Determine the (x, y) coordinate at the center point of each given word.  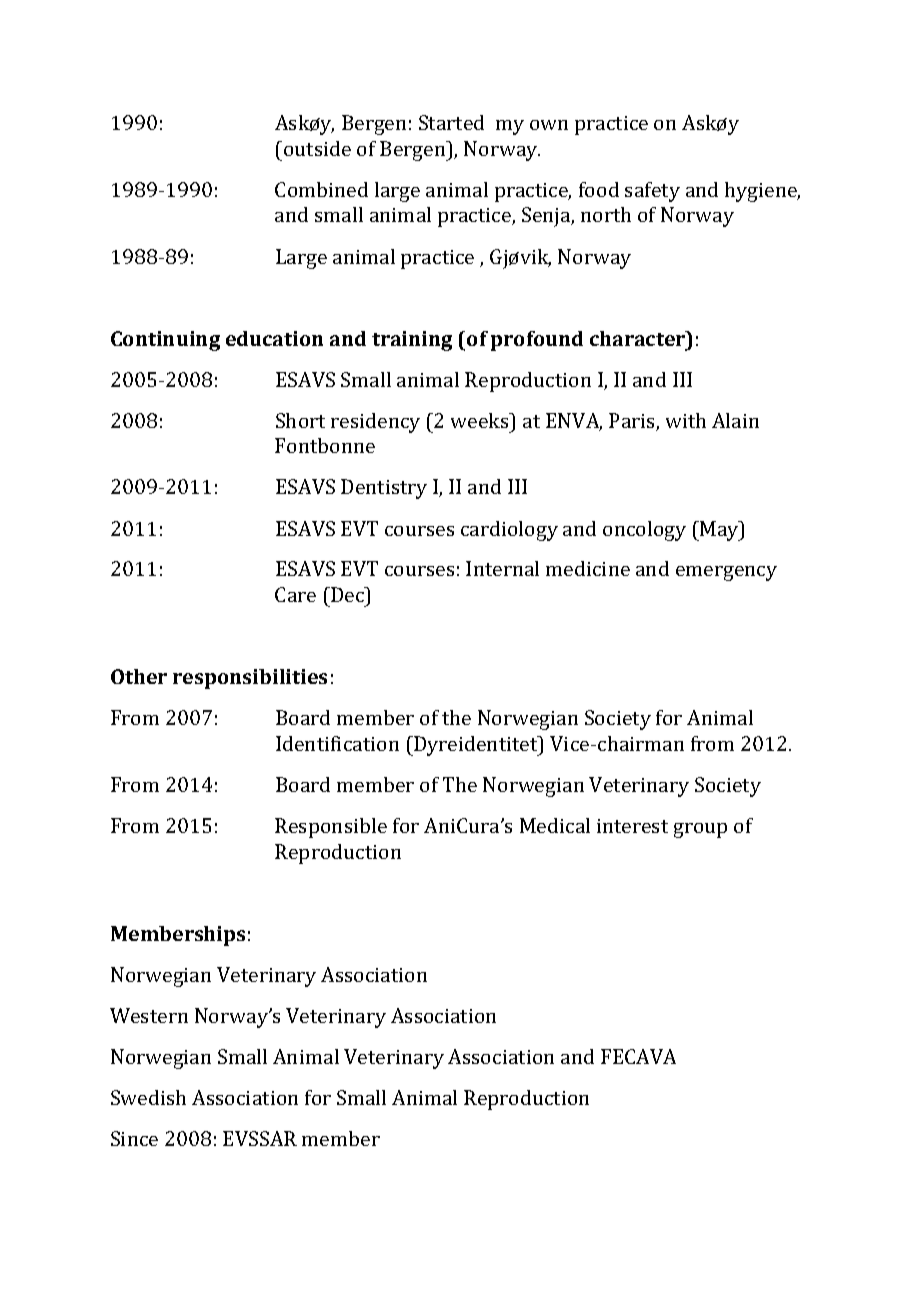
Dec (348, 594)
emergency (726, 573)
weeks (481, 420)
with (686, 420)
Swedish (148, 1097)
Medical (555, 825)
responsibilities (250, 679)
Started (451, 122)
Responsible (331, 828)
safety (652, 192)
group (700, 830)
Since (134, 1138)
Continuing (165, 341)
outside (317, 148)
